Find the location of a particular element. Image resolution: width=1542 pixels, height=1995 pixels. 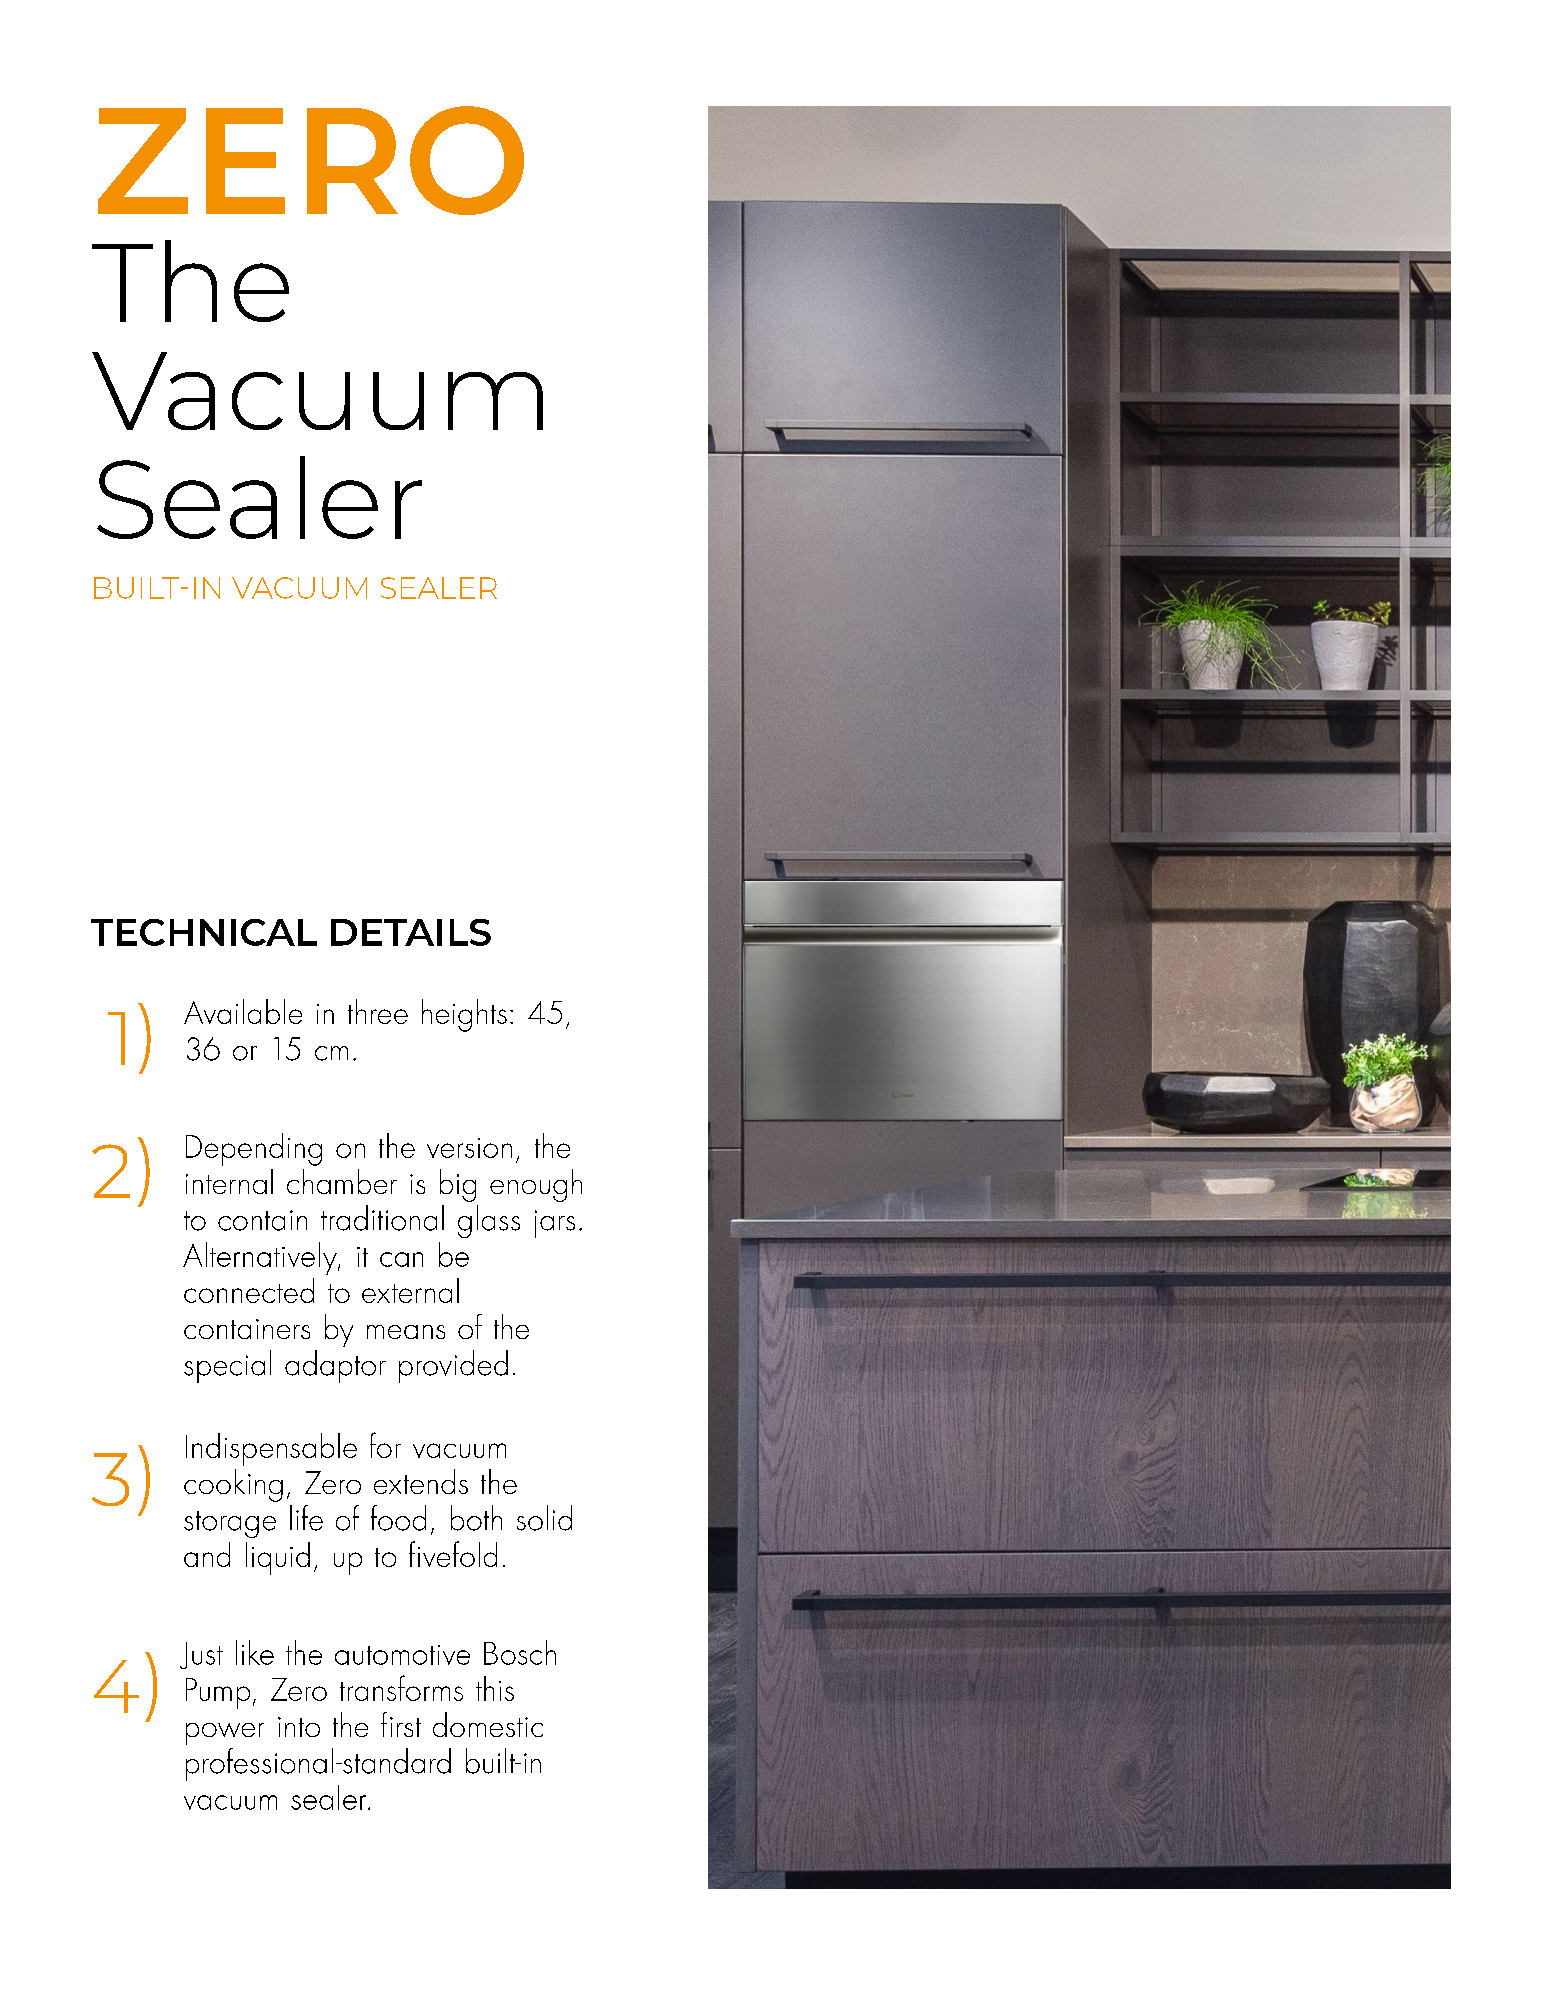

extends is located at coordinates (421, 1481).
